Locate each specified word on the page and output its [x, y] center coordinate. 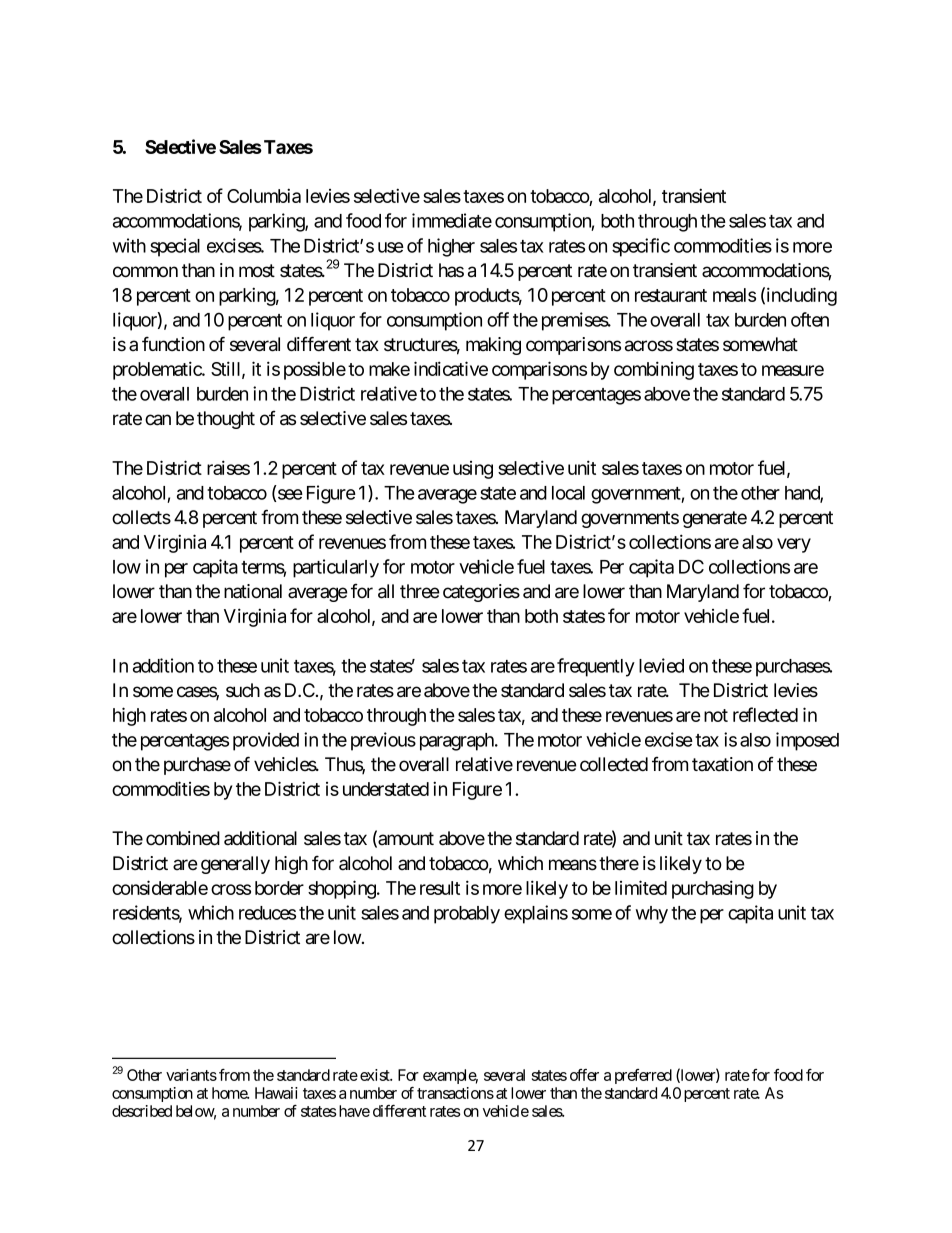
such [243, 690]
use [391, 247]
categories [481, 593]
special [175, 247]
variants [191, 1075]
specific [641, 247]
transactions [455, 1093]
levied [661, 665]
